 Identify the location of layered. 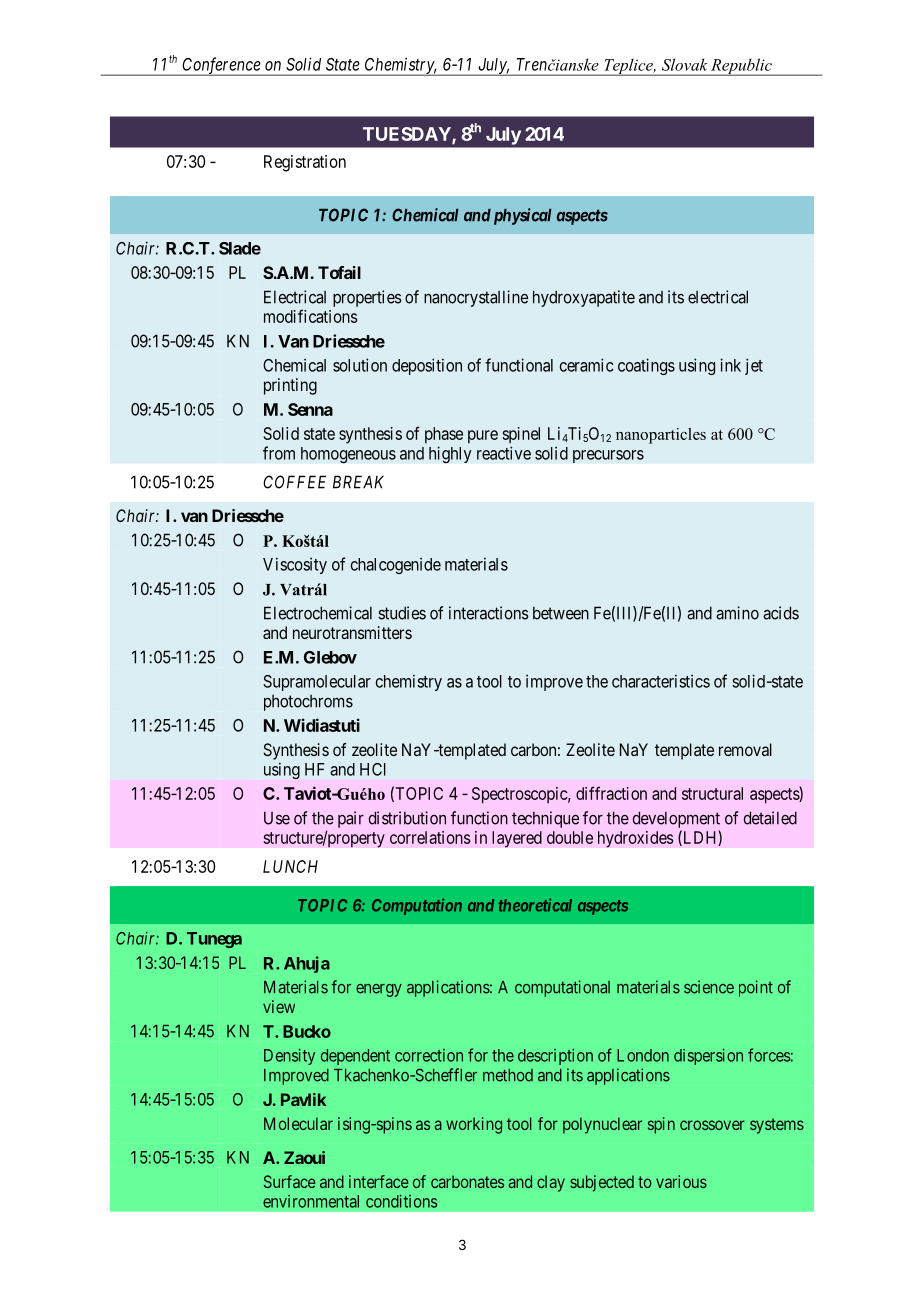
(517, 839).
